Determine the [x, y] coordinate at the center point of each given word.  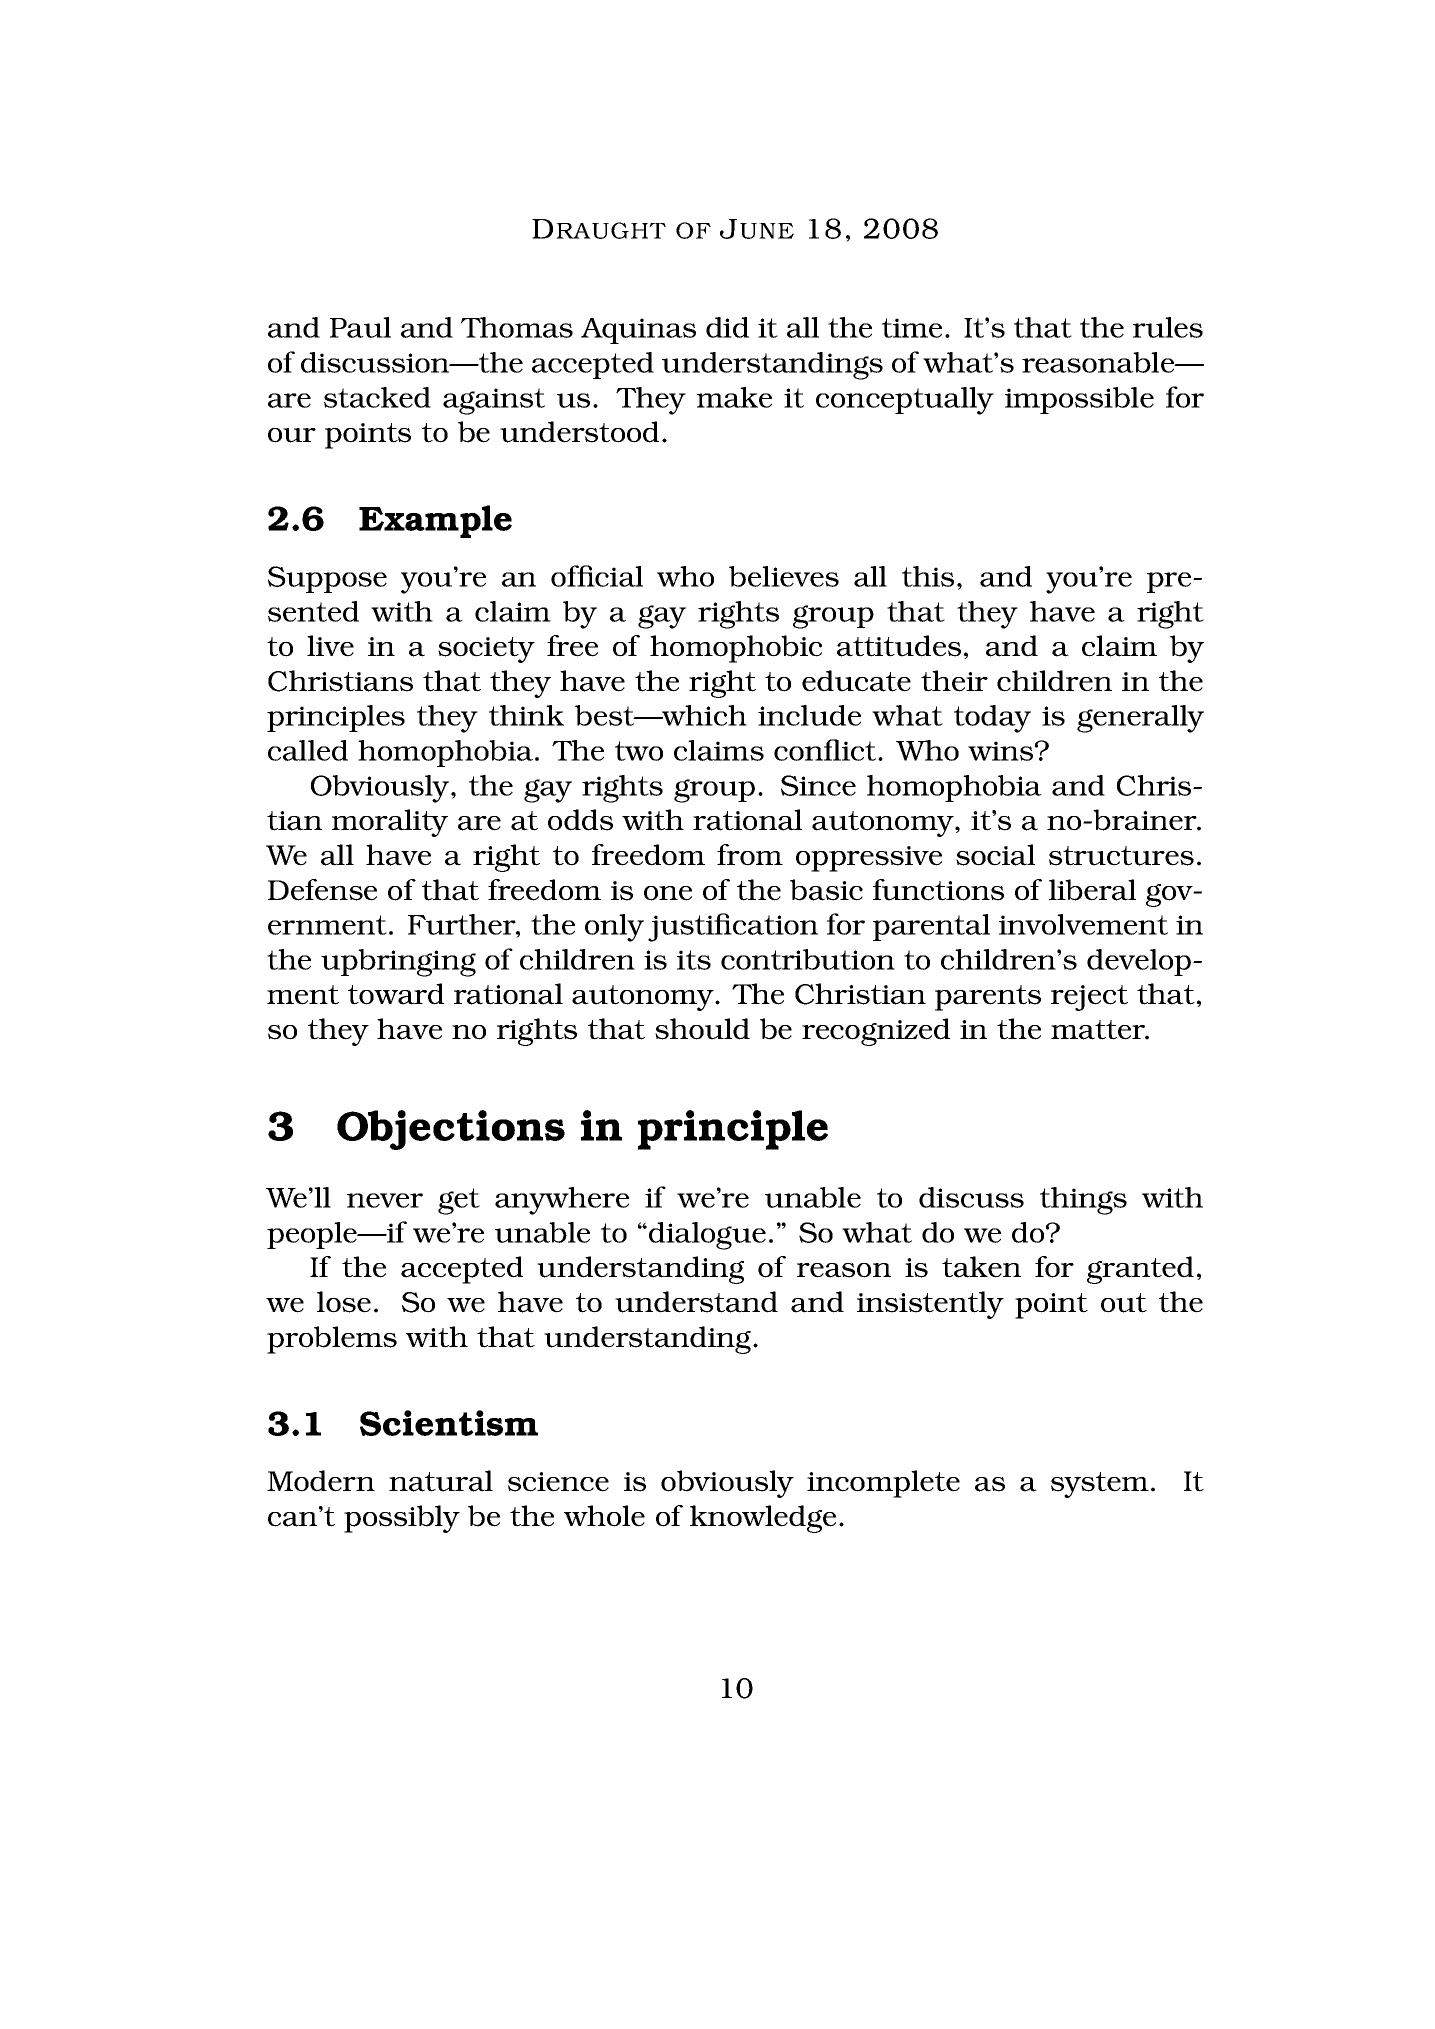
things [1083, 1201]
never [385, 1200]
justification [733, 927]
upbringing [398, 963]
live [330, 646]
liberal [1092, 890]
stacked [377, 397]
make [734, 397]
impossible [1079, 400]
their [954, 681]
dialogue [707, 1236]
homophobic [736, 649]
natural [441, 1481]
